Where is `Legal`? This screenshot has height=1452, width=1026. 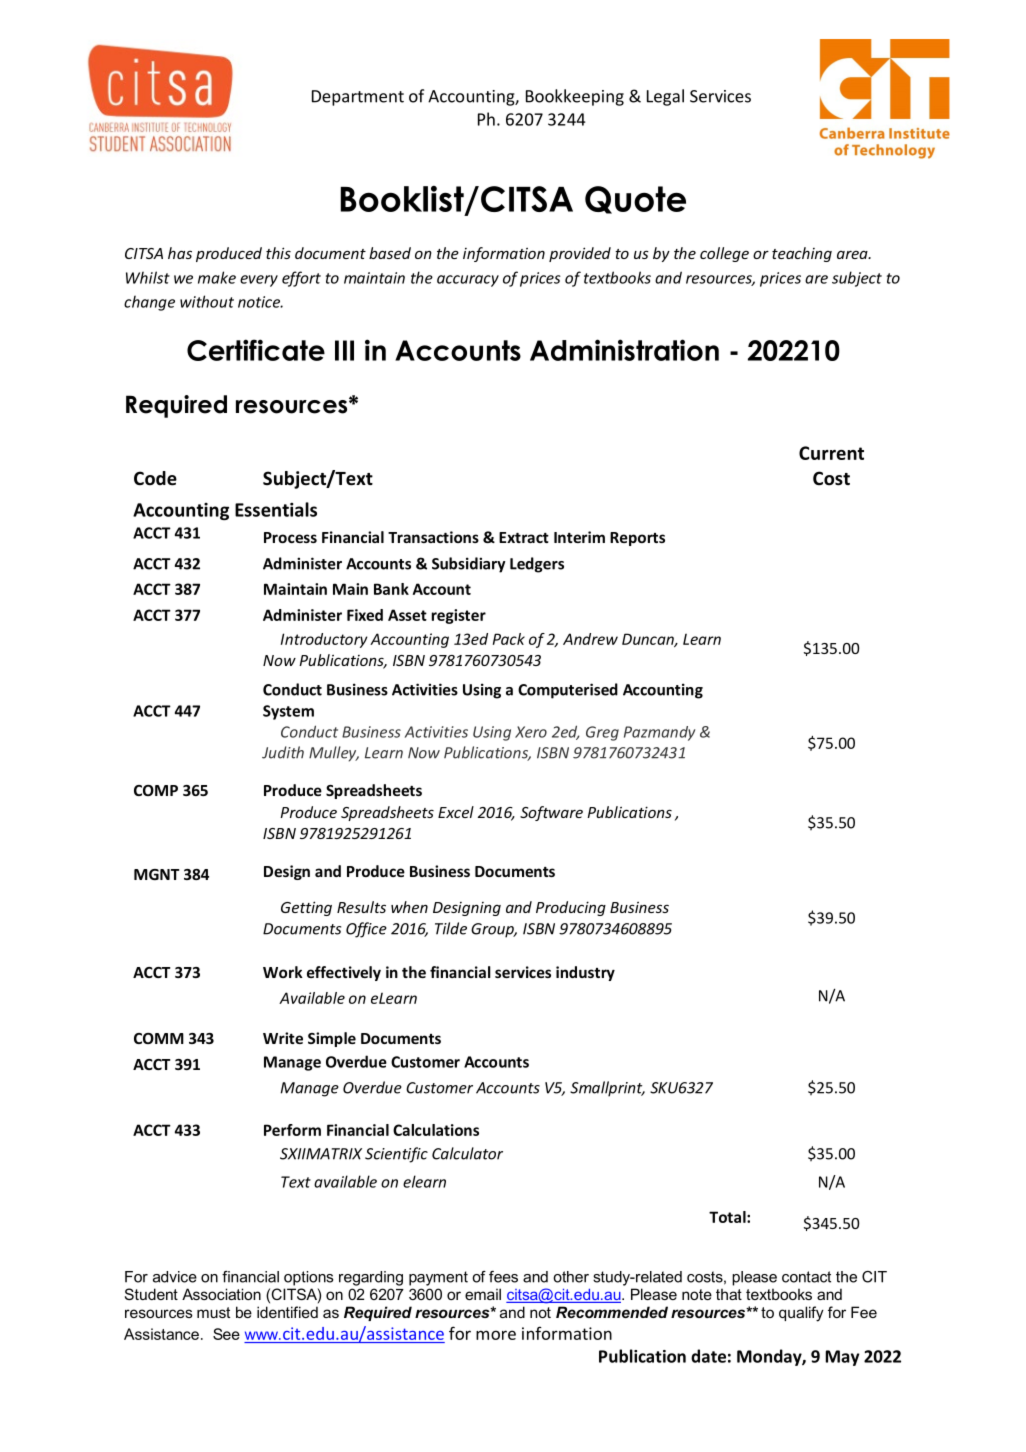
Legal is located at coordinates (665, 97).
